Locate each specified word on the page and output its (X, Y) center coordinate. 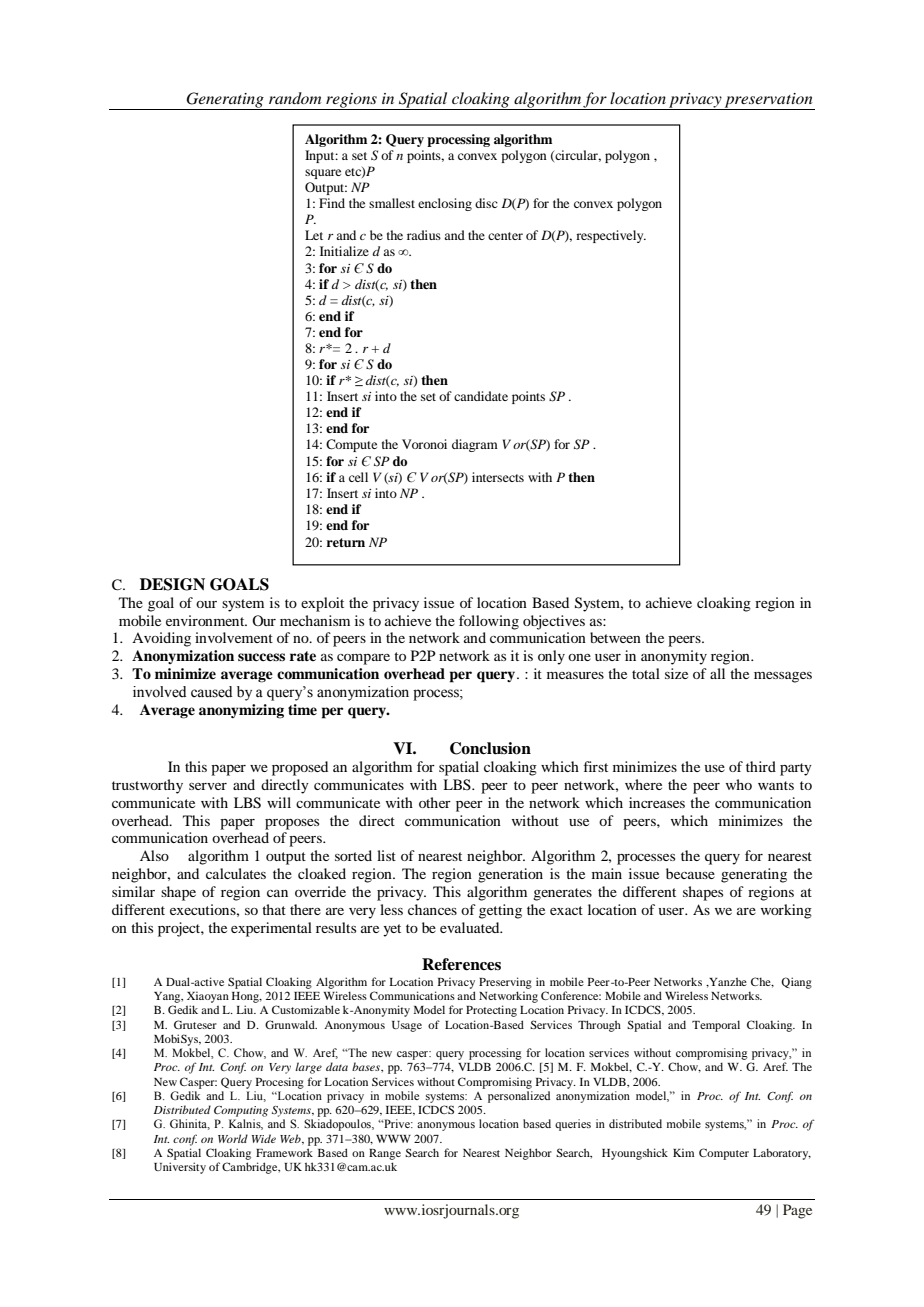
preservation (769, 101)
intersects (498, 477)
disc (486, 203)
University (180, 1168)
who (739, 784)
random (295, 98)
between (615, 637)
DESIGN (172, 584)
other (435, 802)
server (208, 786)
